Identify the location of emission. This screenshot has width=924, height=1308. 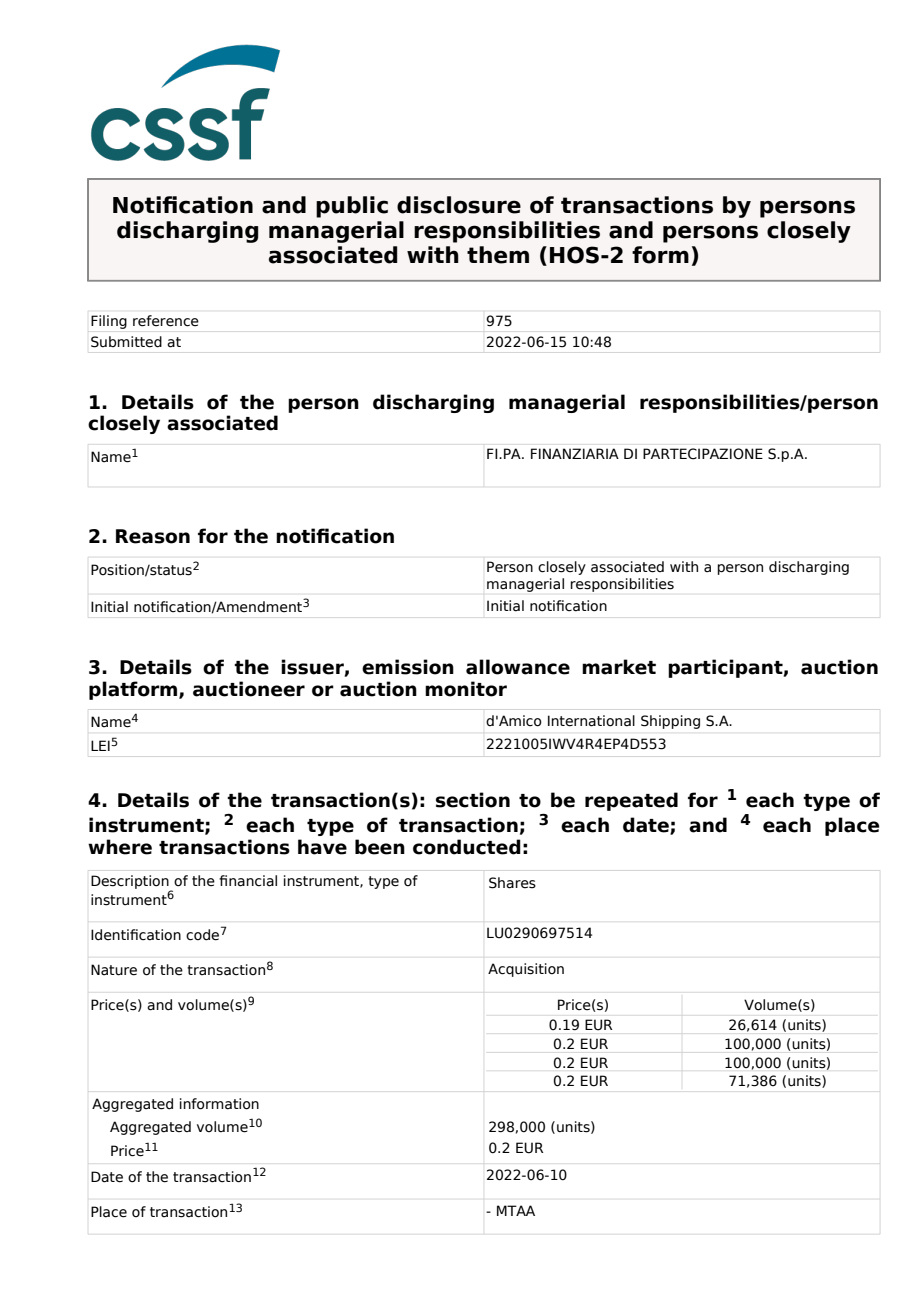
(408, 667).
